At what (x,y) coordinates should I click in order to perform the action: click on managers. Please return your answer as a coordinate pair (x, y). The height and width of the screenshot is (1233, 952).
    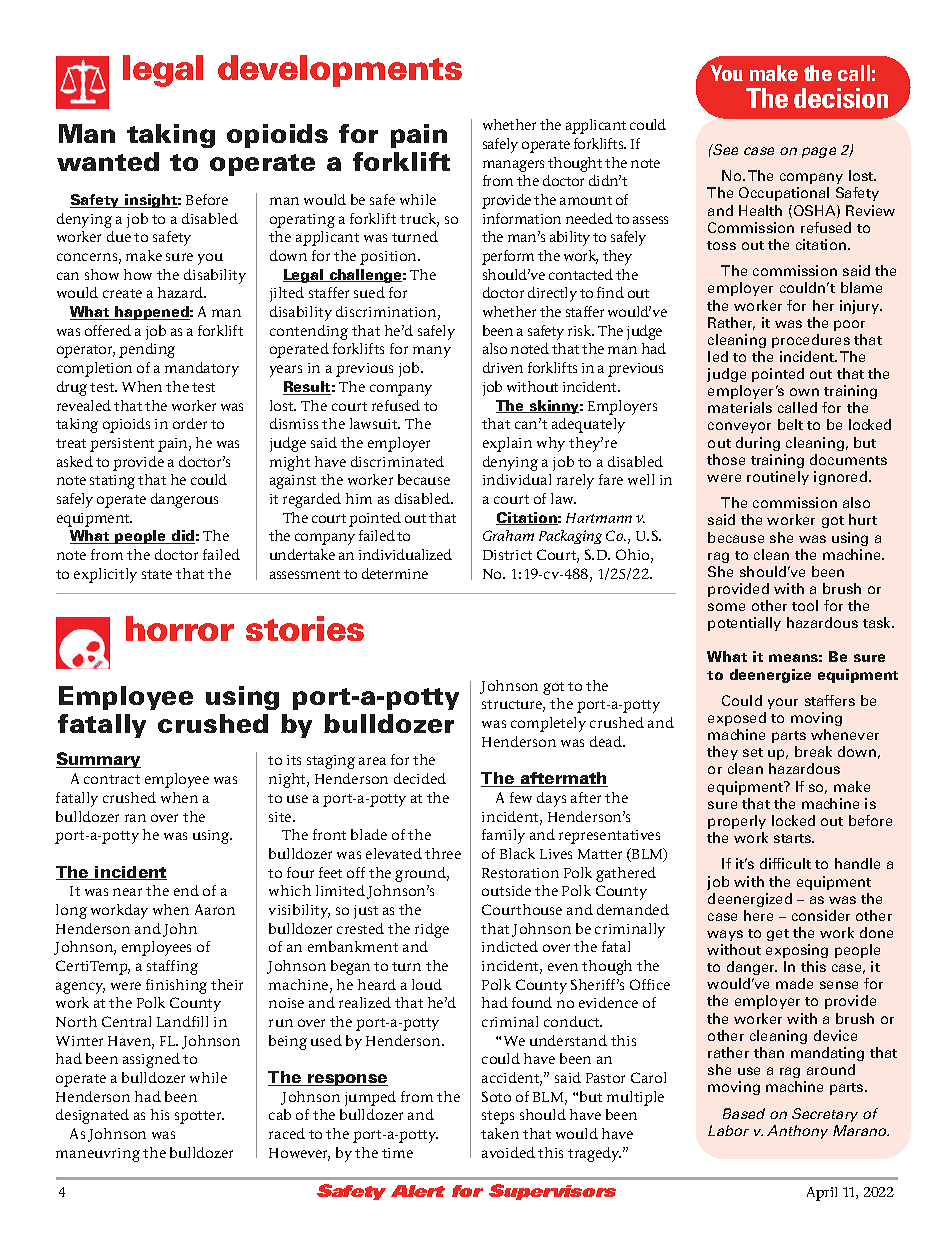
    Looking at the image, I should click on (513, 166).
